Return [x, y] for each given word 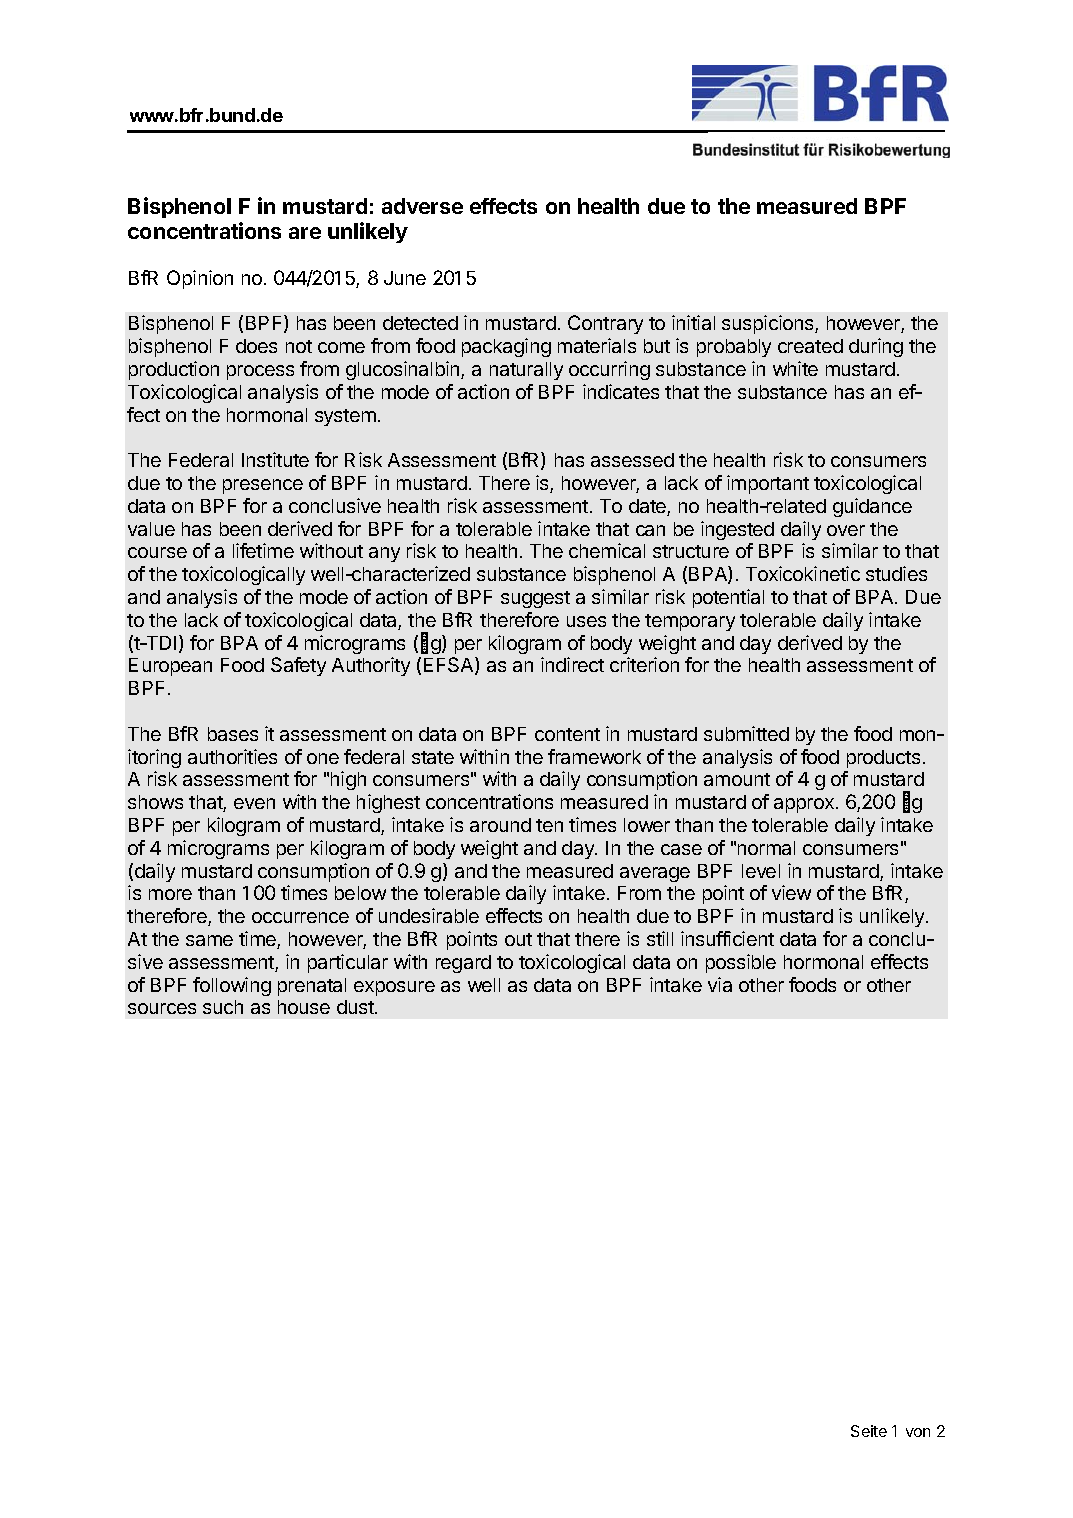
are [305, 233]
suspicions [769, 324]
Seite [869, 1431]
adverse [422, 206]
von [918, 1432]
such [223, 1007]
